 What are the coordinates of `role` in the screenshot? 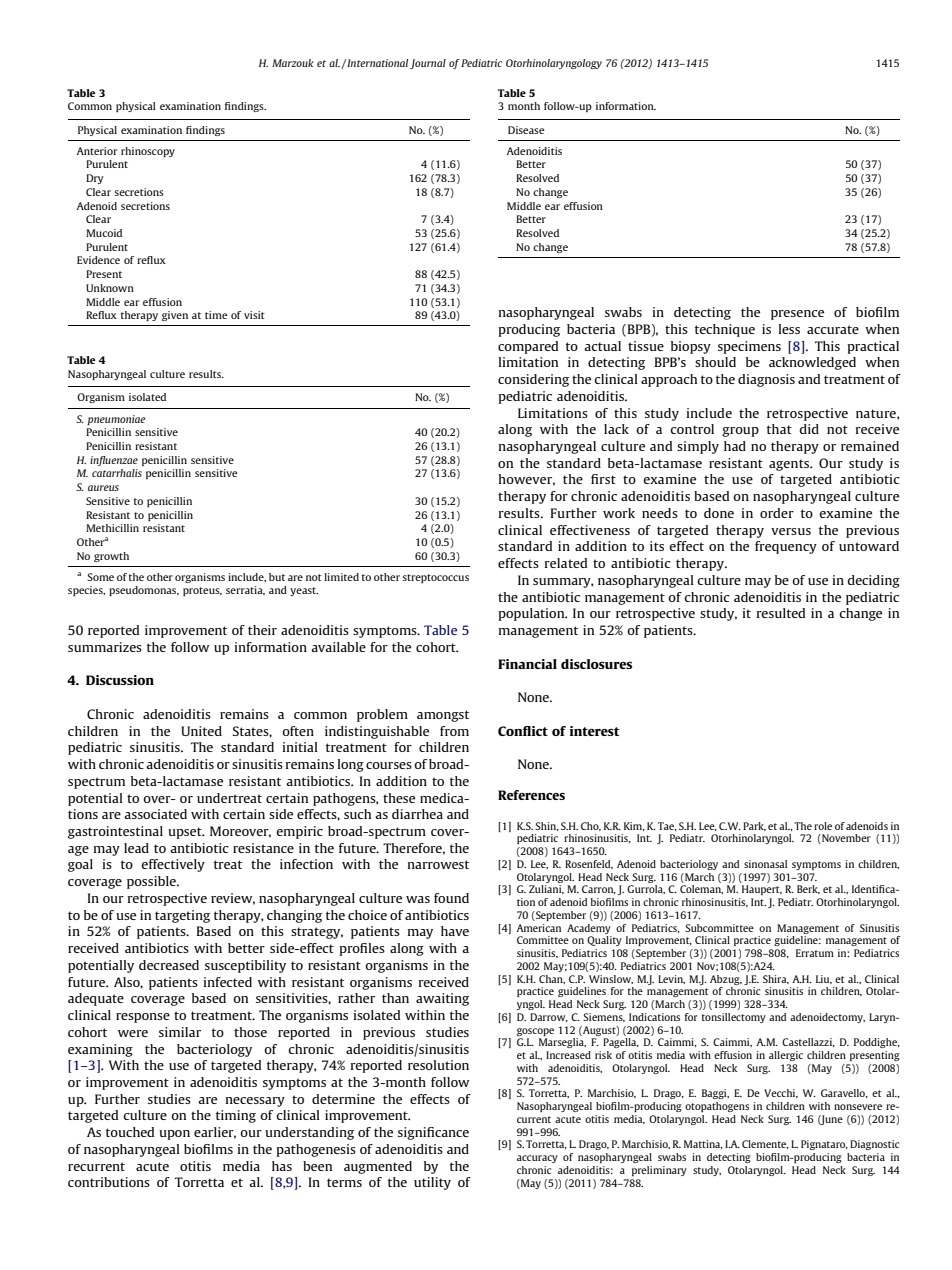 It's located at (823, 826).
